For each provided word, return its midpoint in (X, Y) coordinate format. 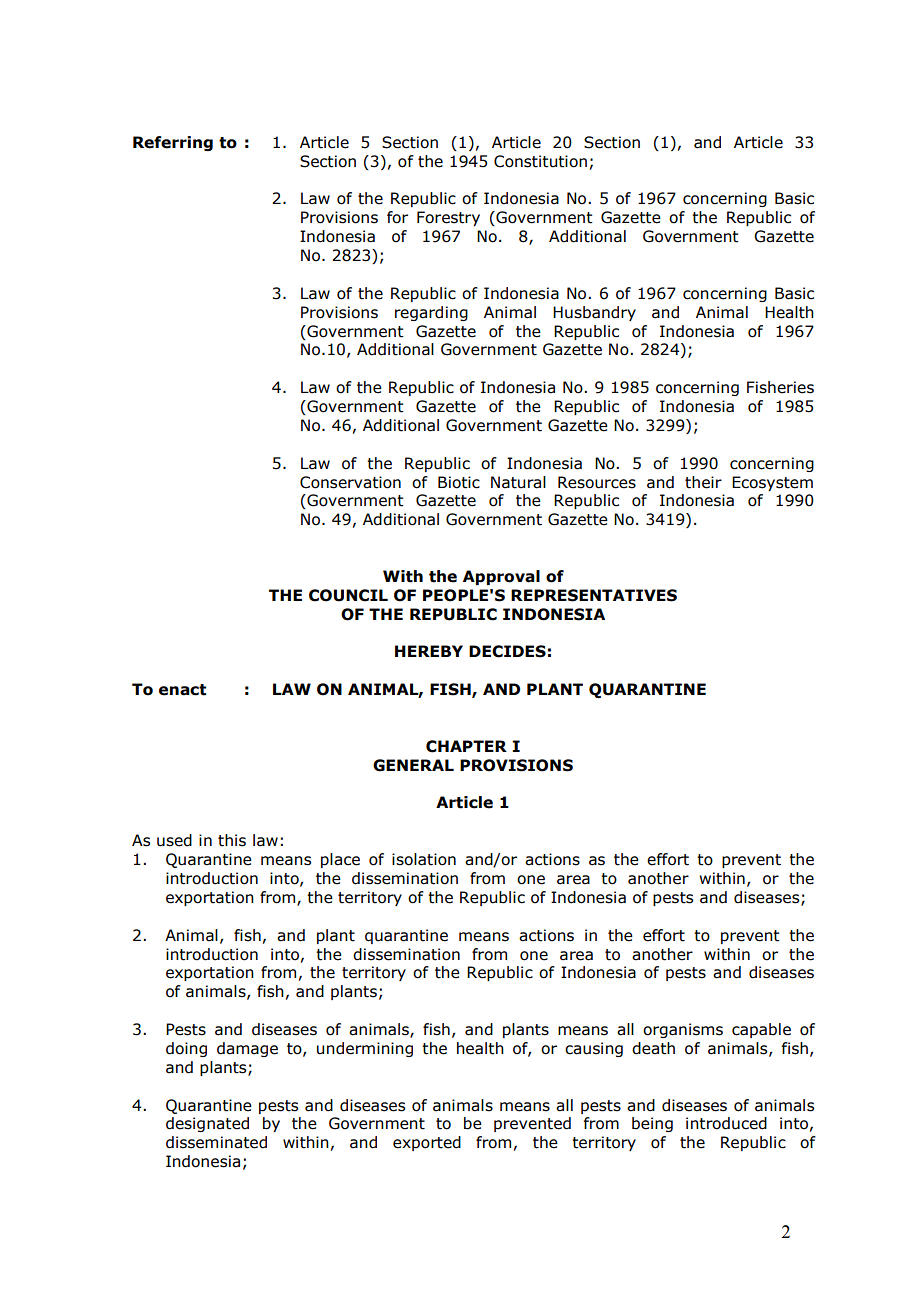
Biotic (459, 482)
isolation (424, 859)
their (703, 482)
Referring (173, 143)
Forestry (448, 218)
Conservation (350, 482)
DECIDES (507, 651)
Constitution (540, 161)
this (232, 840)
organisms (683, 1030)
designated (207, 1124)
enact (182, 690)
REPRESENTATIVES (594, 595)
